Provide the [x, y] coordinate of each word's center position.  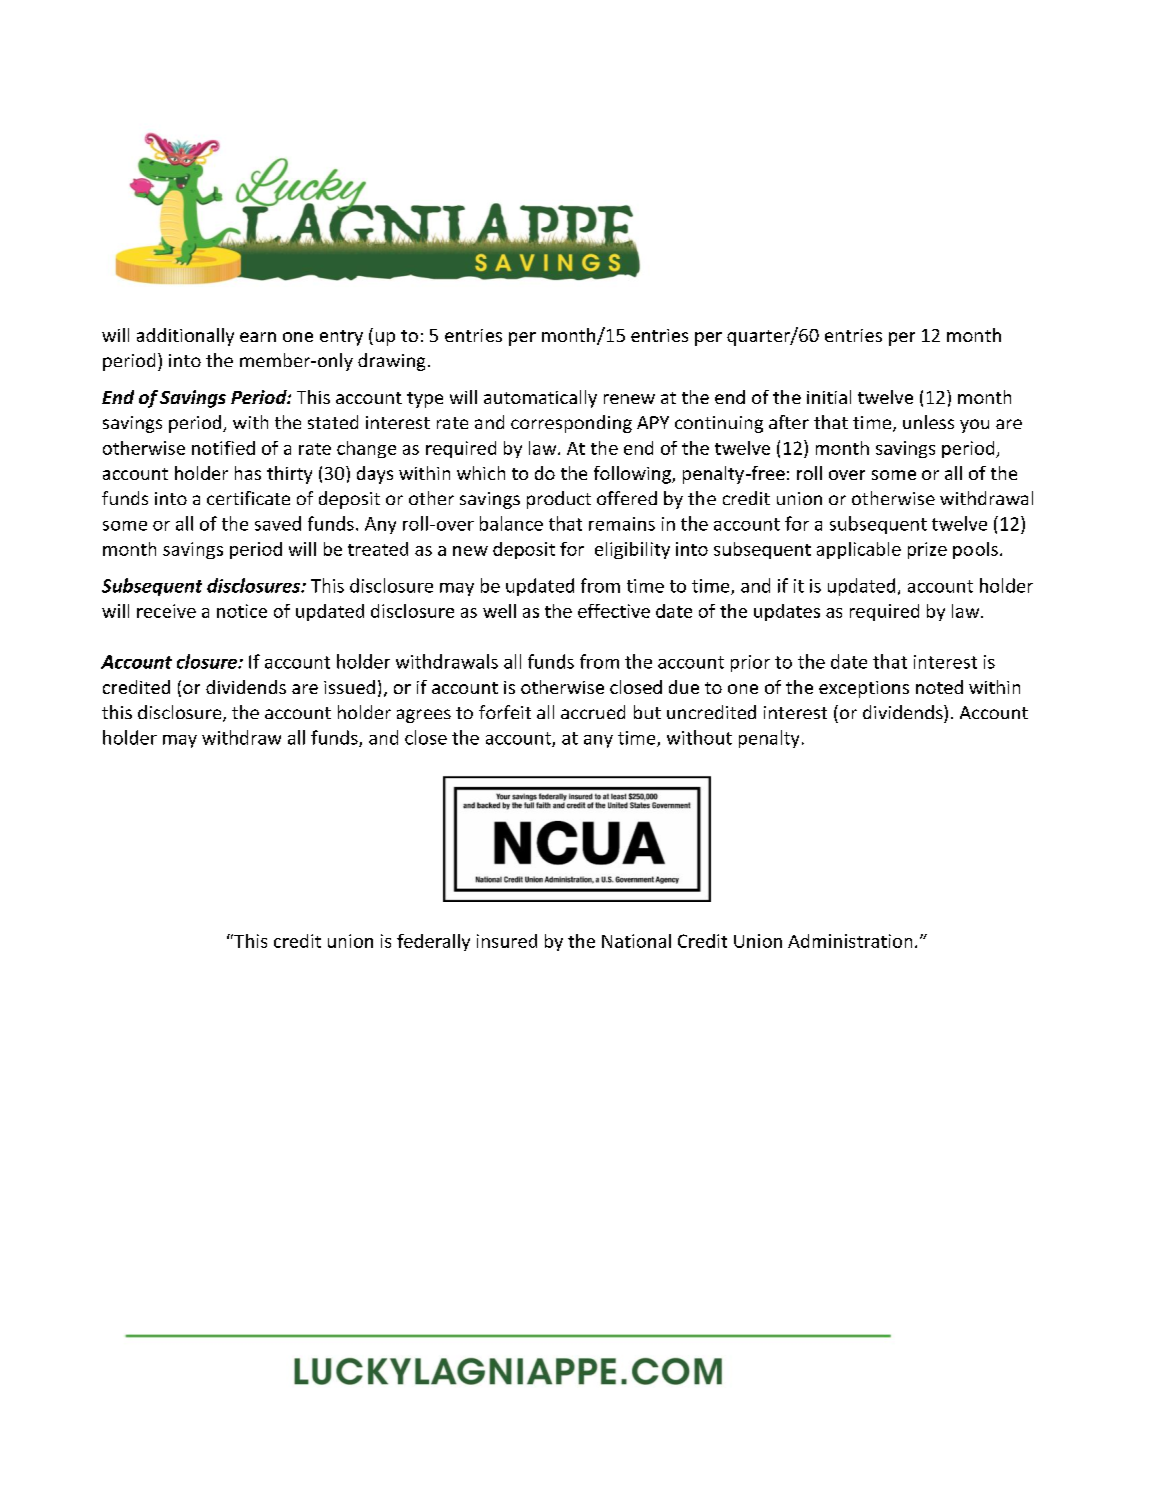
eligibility [632, 550]
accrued [593, 712]
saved [278, 523]
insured [507, 941]
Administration [850, 941]
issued [349, 687]
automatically [540, 399]
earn [258, 337]
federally [433, 942]
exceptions [864, 689]
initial [829, 397]
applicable [859, 550]
